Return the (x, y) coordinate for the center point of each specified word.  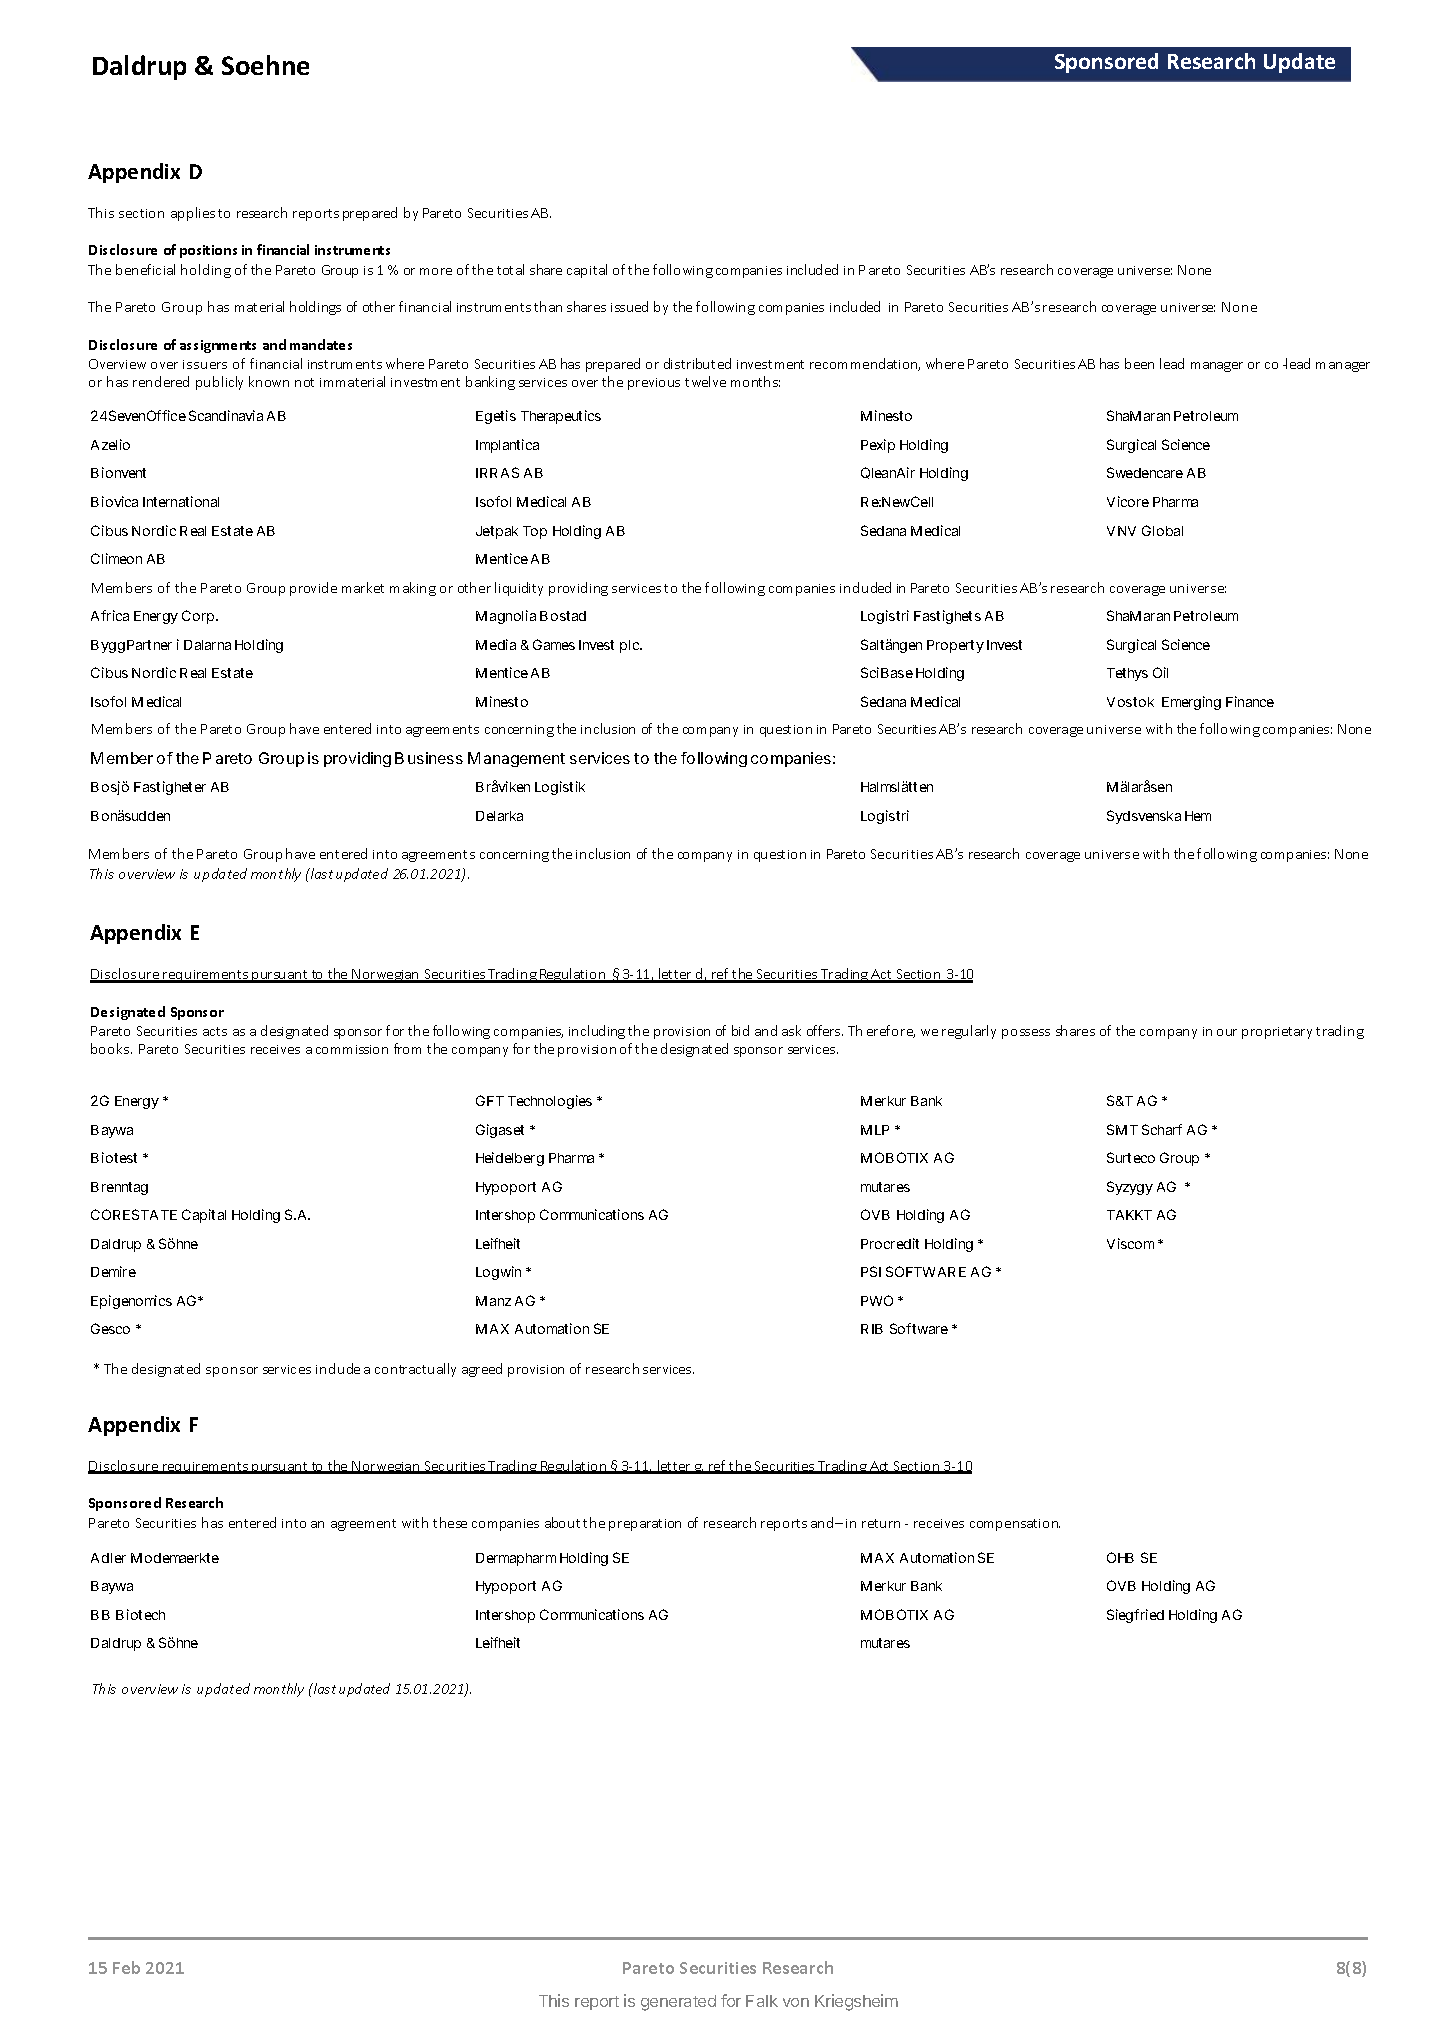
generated (678, 2003)
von (796, 2002)
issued (629, 306)
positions (208, 251)
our (1227, 1032)
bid (740, 1030)
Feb (126, 1967)
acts (215, 1031)
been (1139, 363)
